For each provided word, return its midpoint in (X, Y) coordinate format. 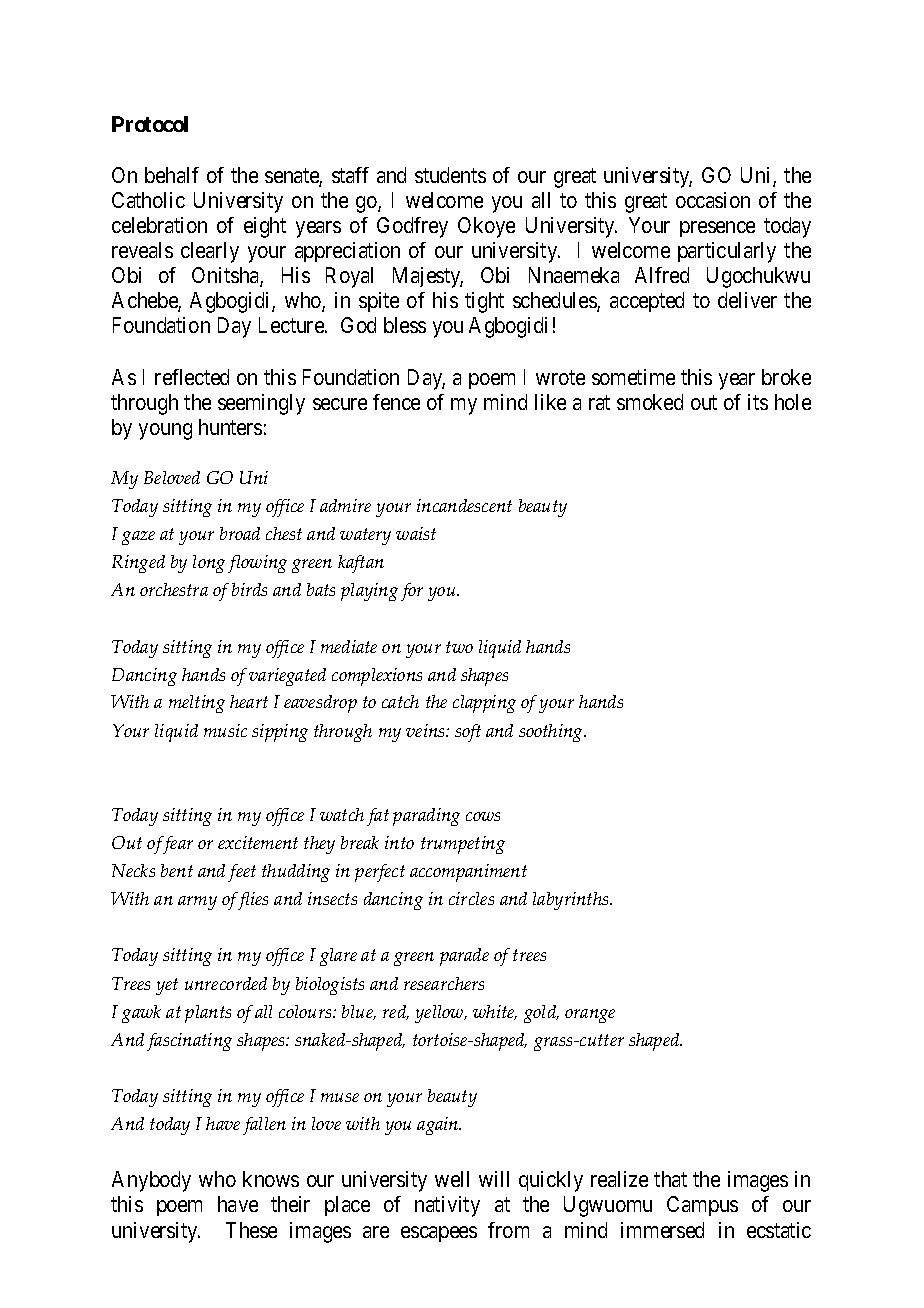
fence (396, 402)
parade (464, 957)
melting (197, 704)
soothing (552, 733)
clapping (484, 704)
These (251, 1230)
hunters (230, 427)
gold (541, 1014)
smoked (650, 402)
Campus (702, 1206)
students (450, 175)
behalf (172, 175)
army (197, 903)
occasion (713, 200)
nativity (447, 1206)
